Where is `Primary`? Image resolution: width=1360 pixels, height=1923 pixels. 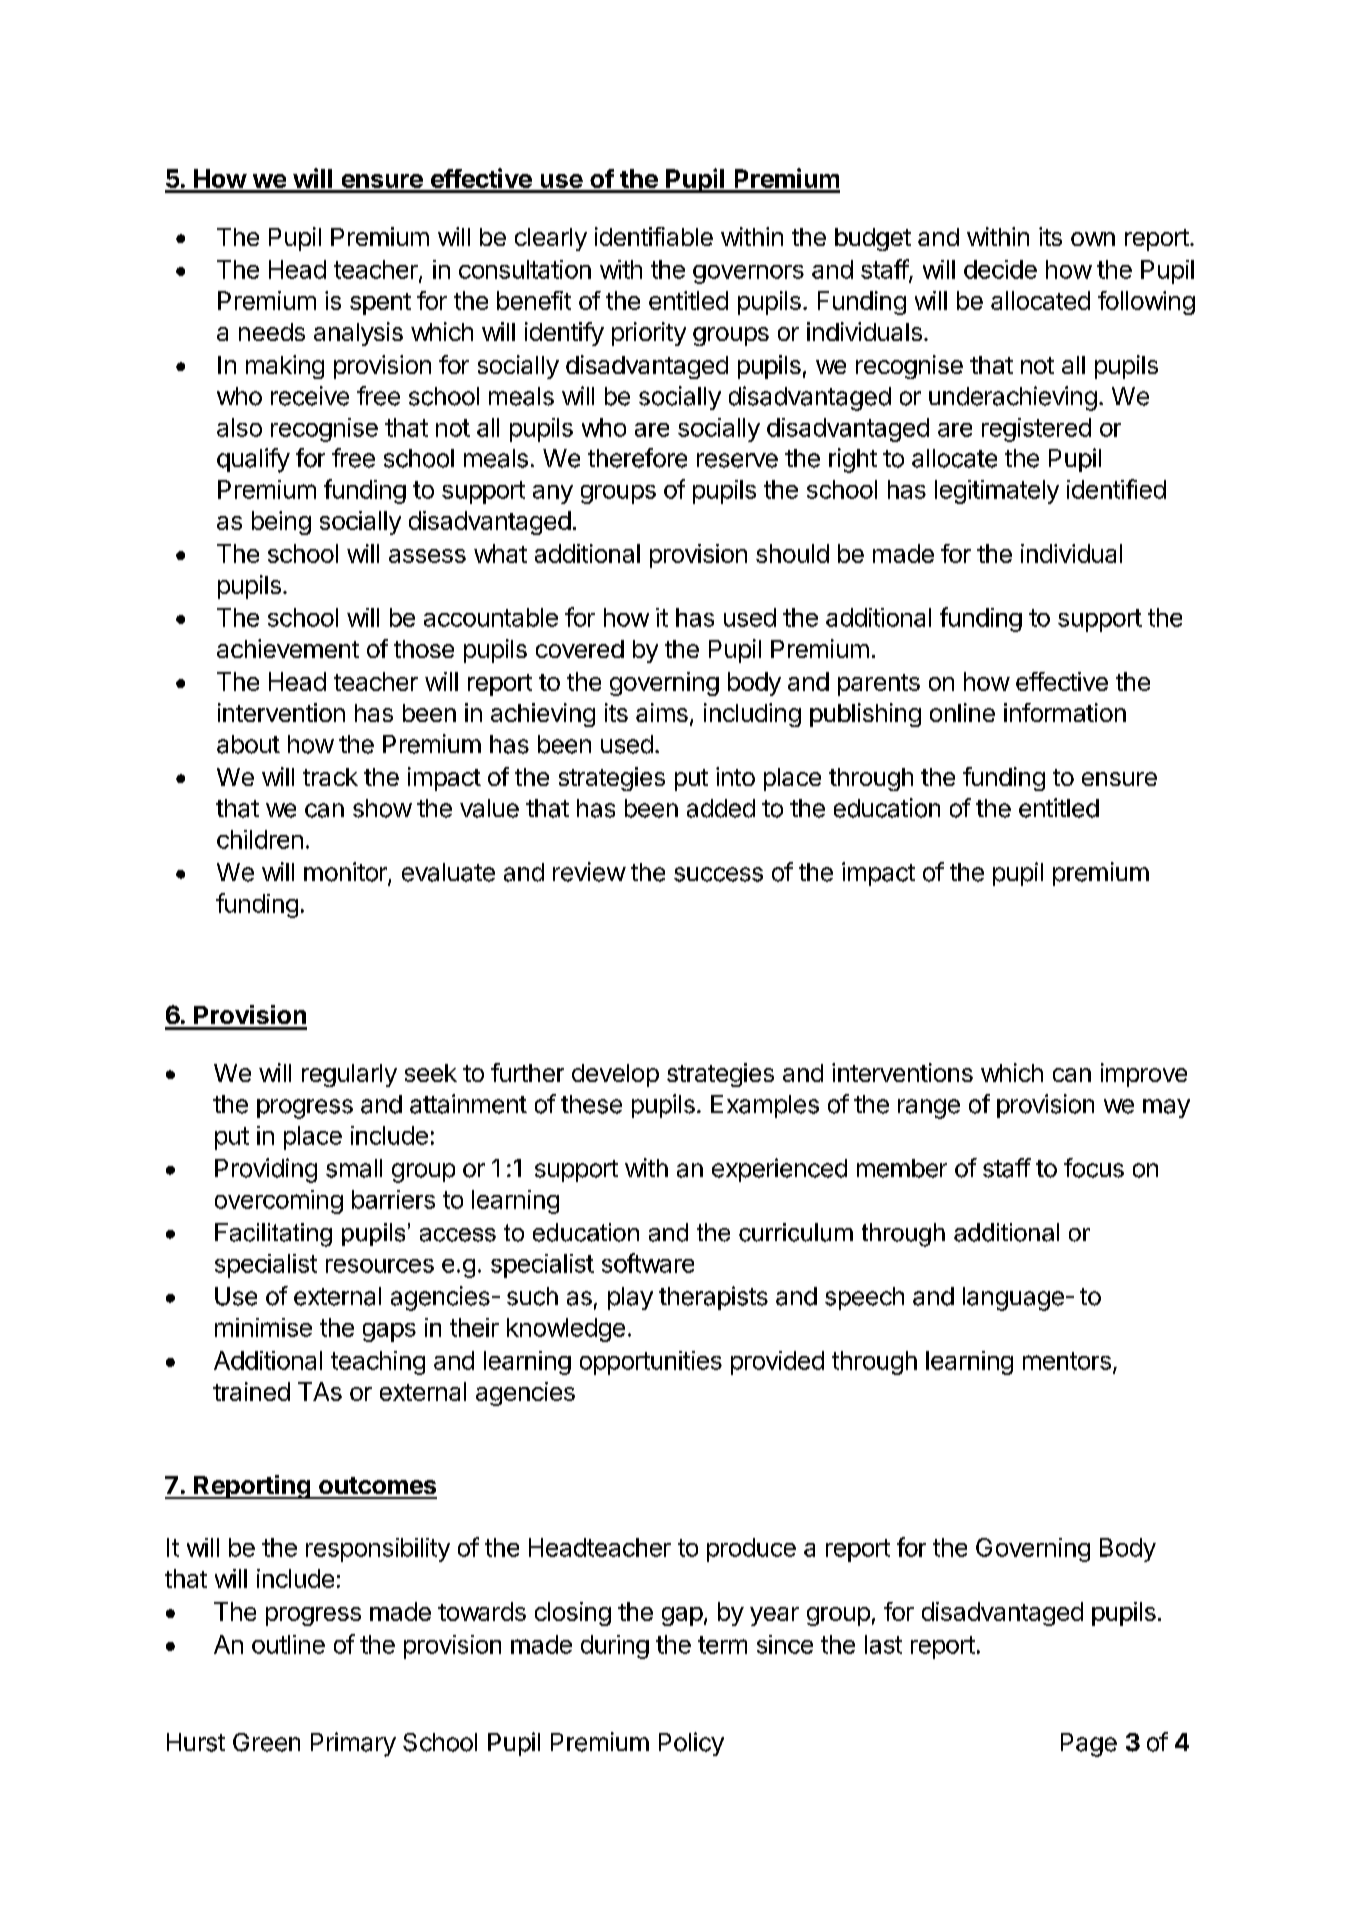 Primary is located at coordinates (353, 1744).
